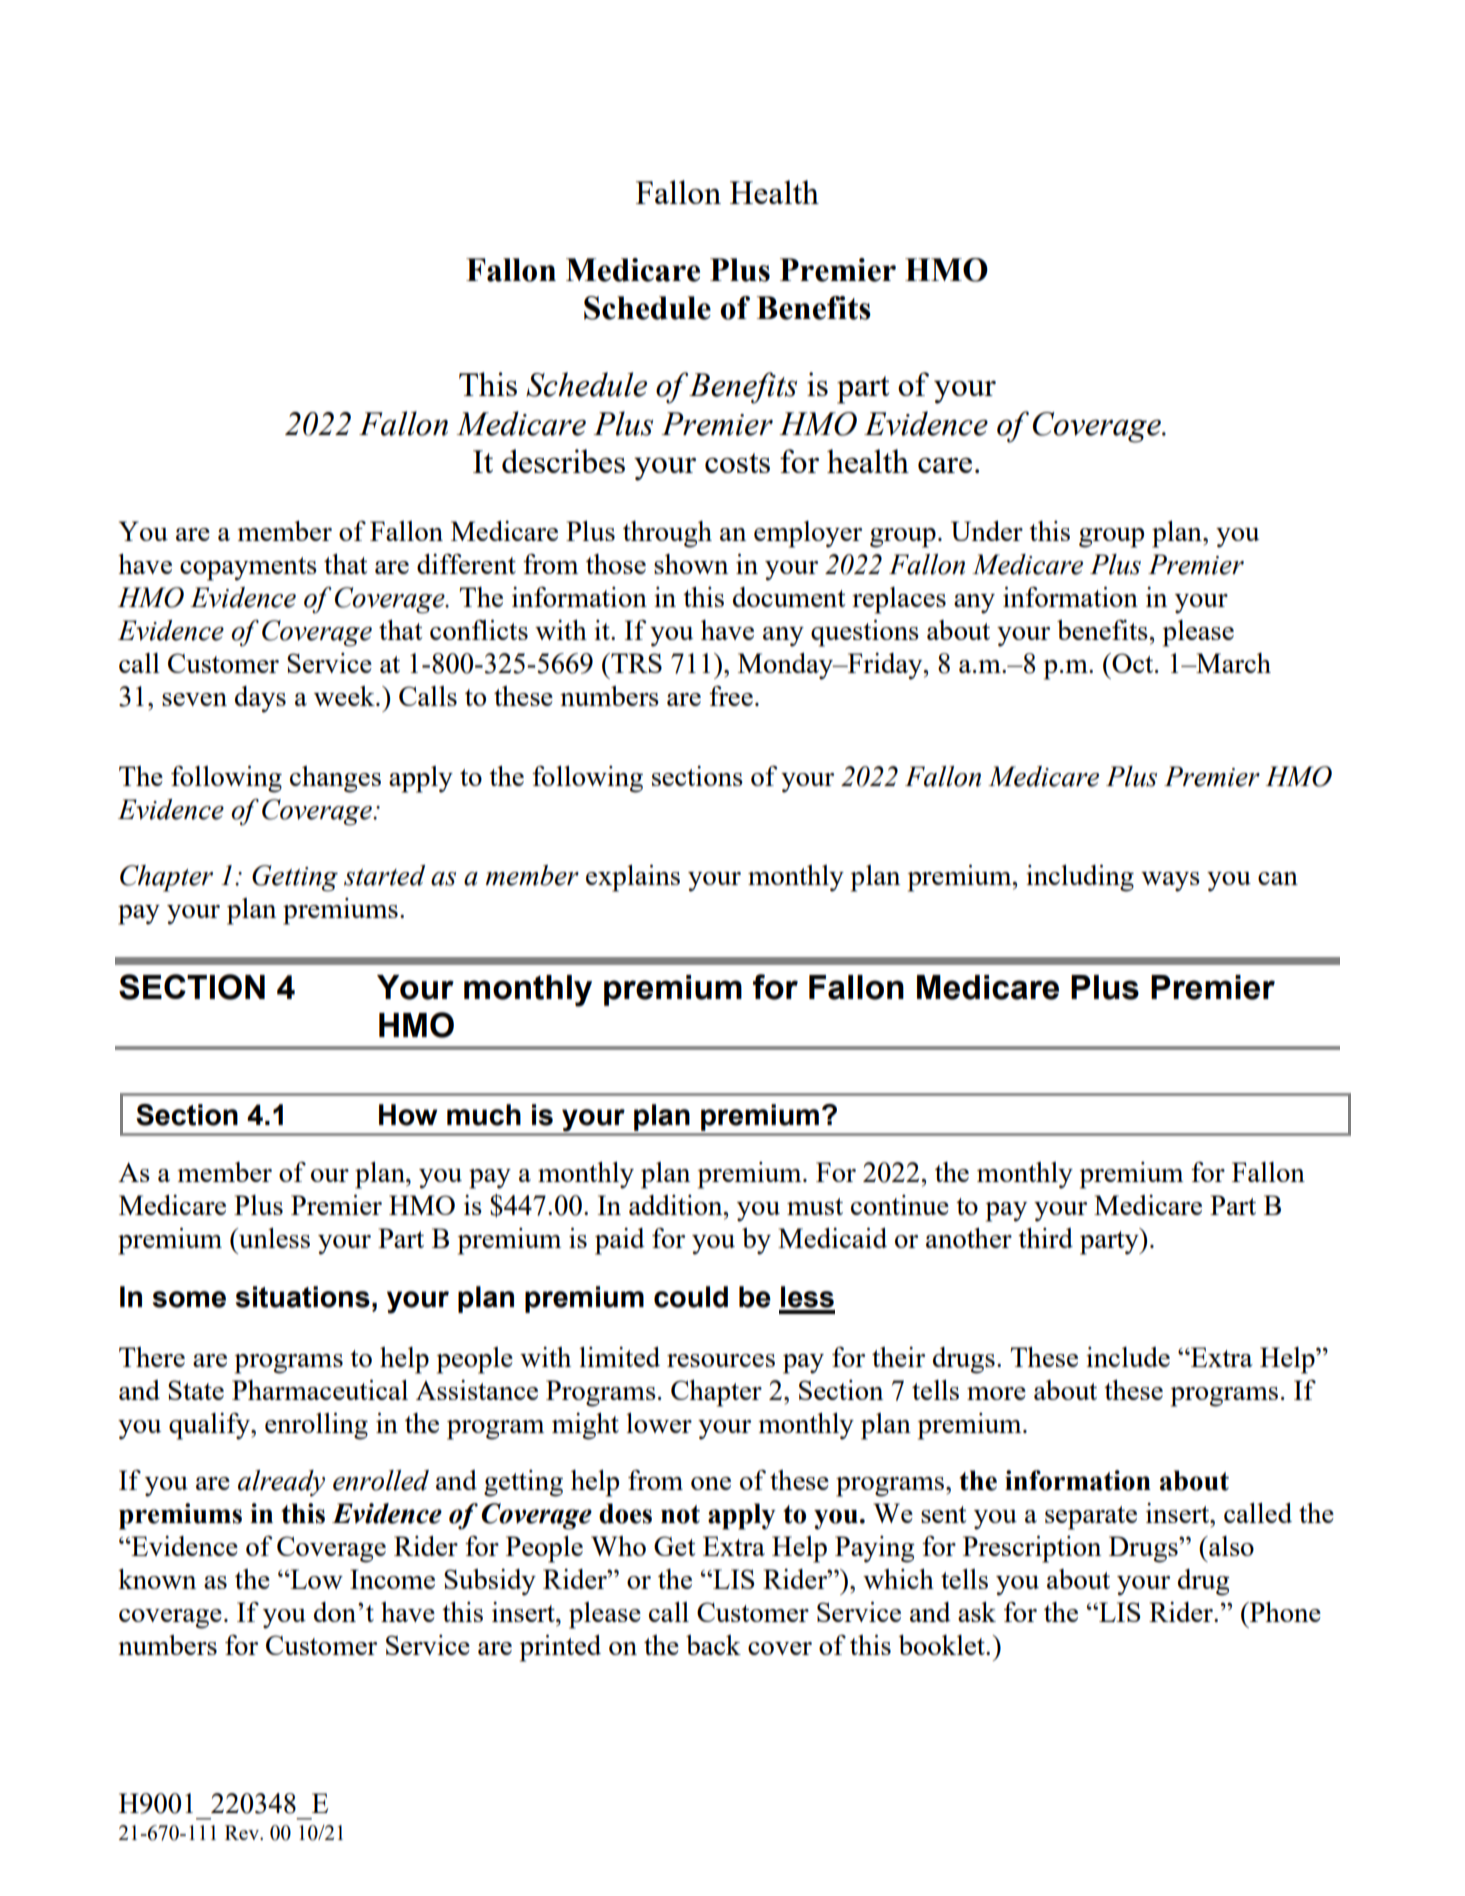  Describe the element at coordinates (713, 1645) in the image. I see `back` at that location.
